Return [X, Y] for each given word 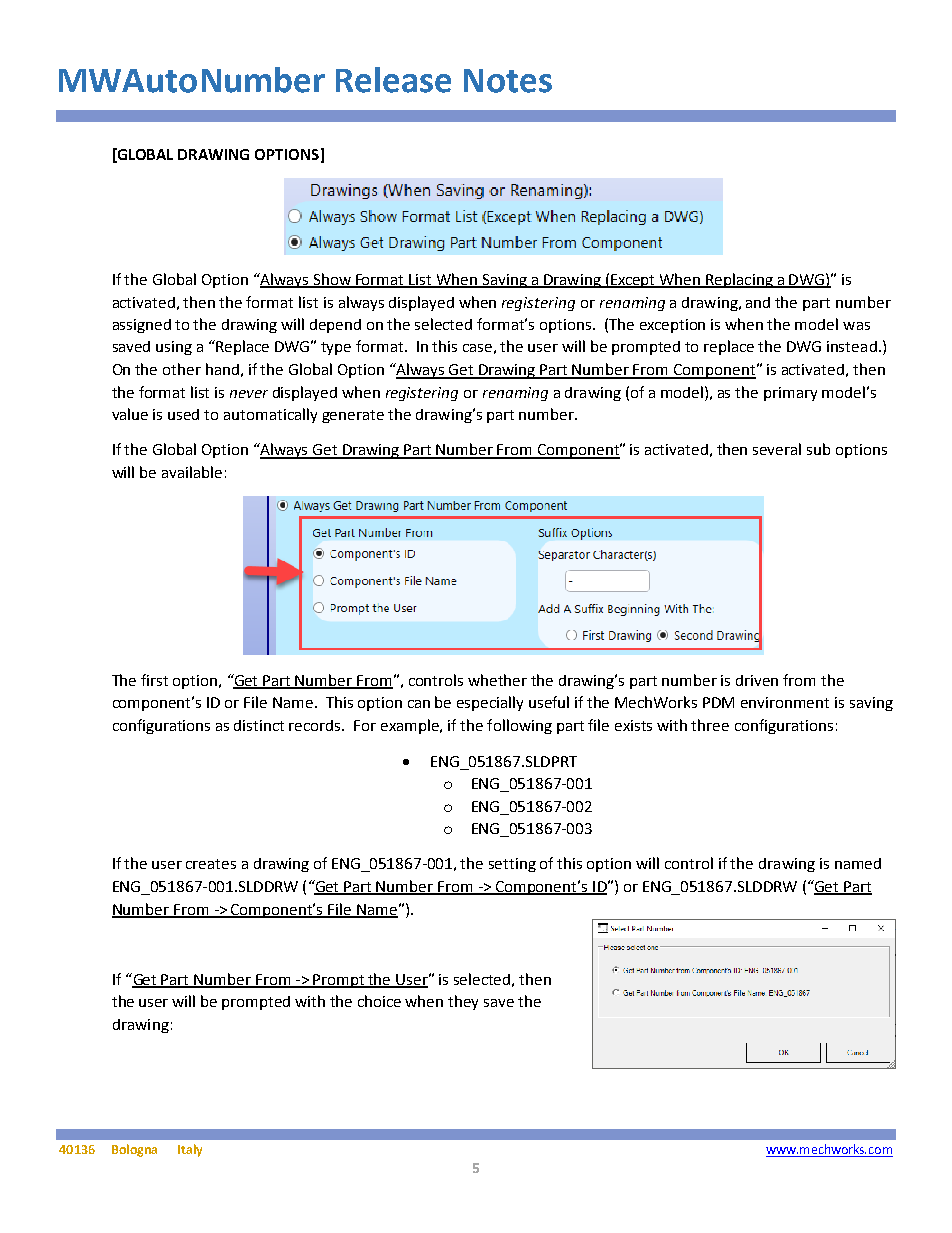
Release [393, 80]
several [777, 449]
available [192, 472]
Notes [508, 81]
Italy [190, 1150]
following [519, 726]
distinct [259, 725]
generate [353, 416]
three [710, 725]
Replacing [739, 280]
